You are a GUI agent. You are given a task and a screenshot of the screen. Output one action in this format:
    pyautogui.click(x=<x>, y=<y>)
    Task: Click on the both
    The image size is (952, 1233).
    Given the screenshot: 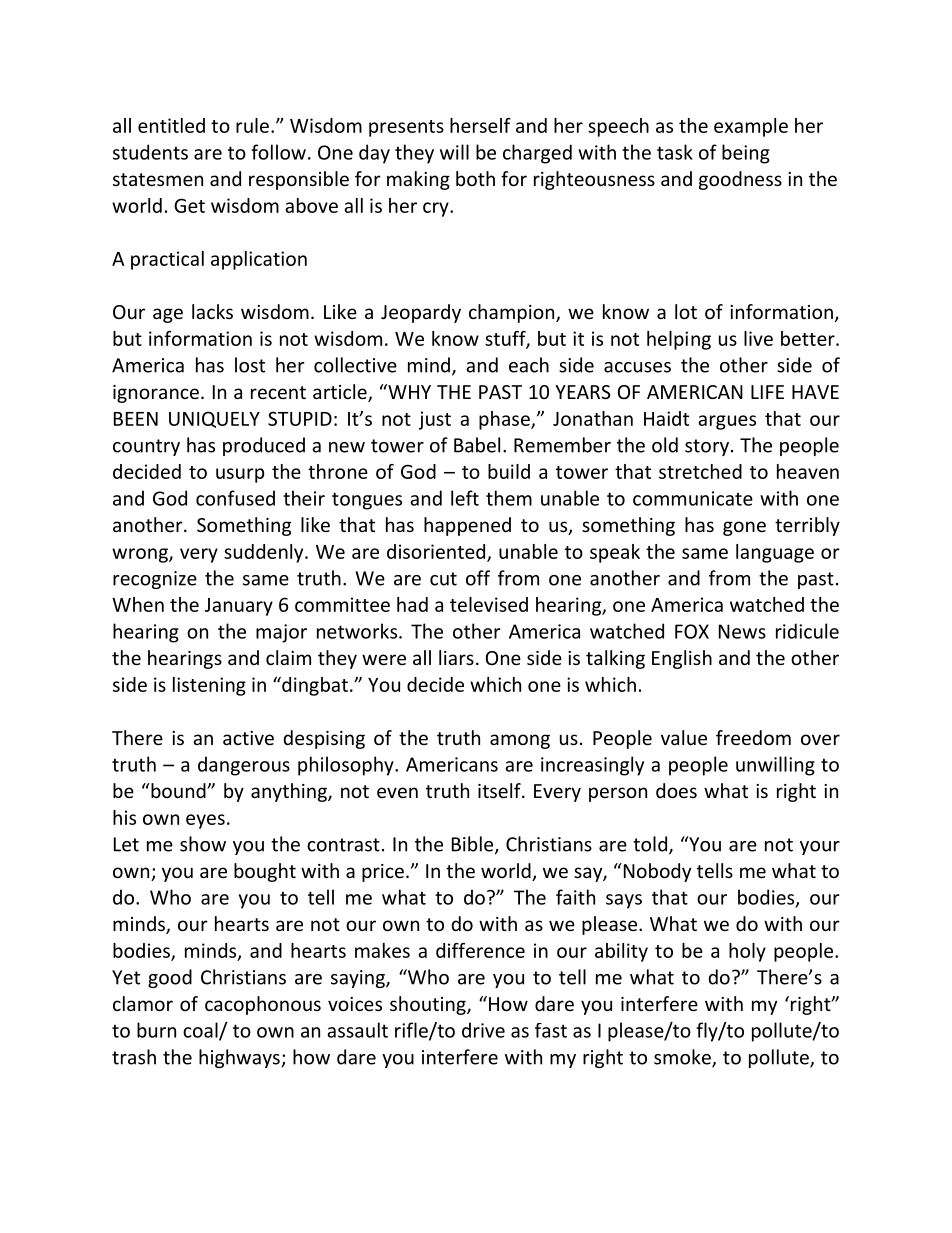 What is the action you would take?
    pyautogui.click(x=475, y=178)
